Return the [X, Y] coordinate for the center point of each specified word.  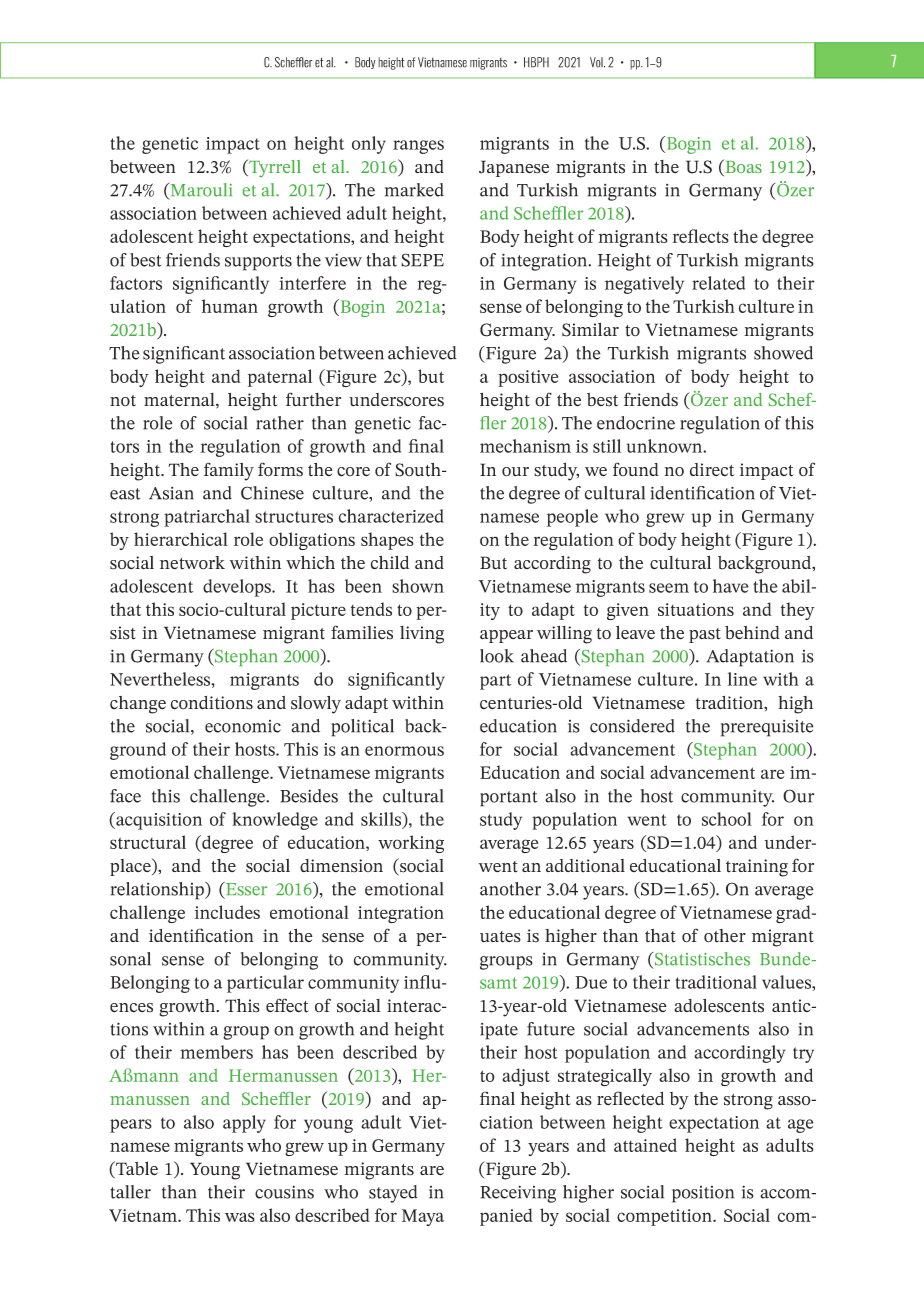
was [240, 1217]
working [411, 844]
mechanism [525, 446]
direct [712, 470]
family [229, 471]
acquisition [158, 821]
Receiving [518, 1194]
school [727, 819]
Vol [597, 62]
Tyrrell [274, 168]
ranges [418, 147]
